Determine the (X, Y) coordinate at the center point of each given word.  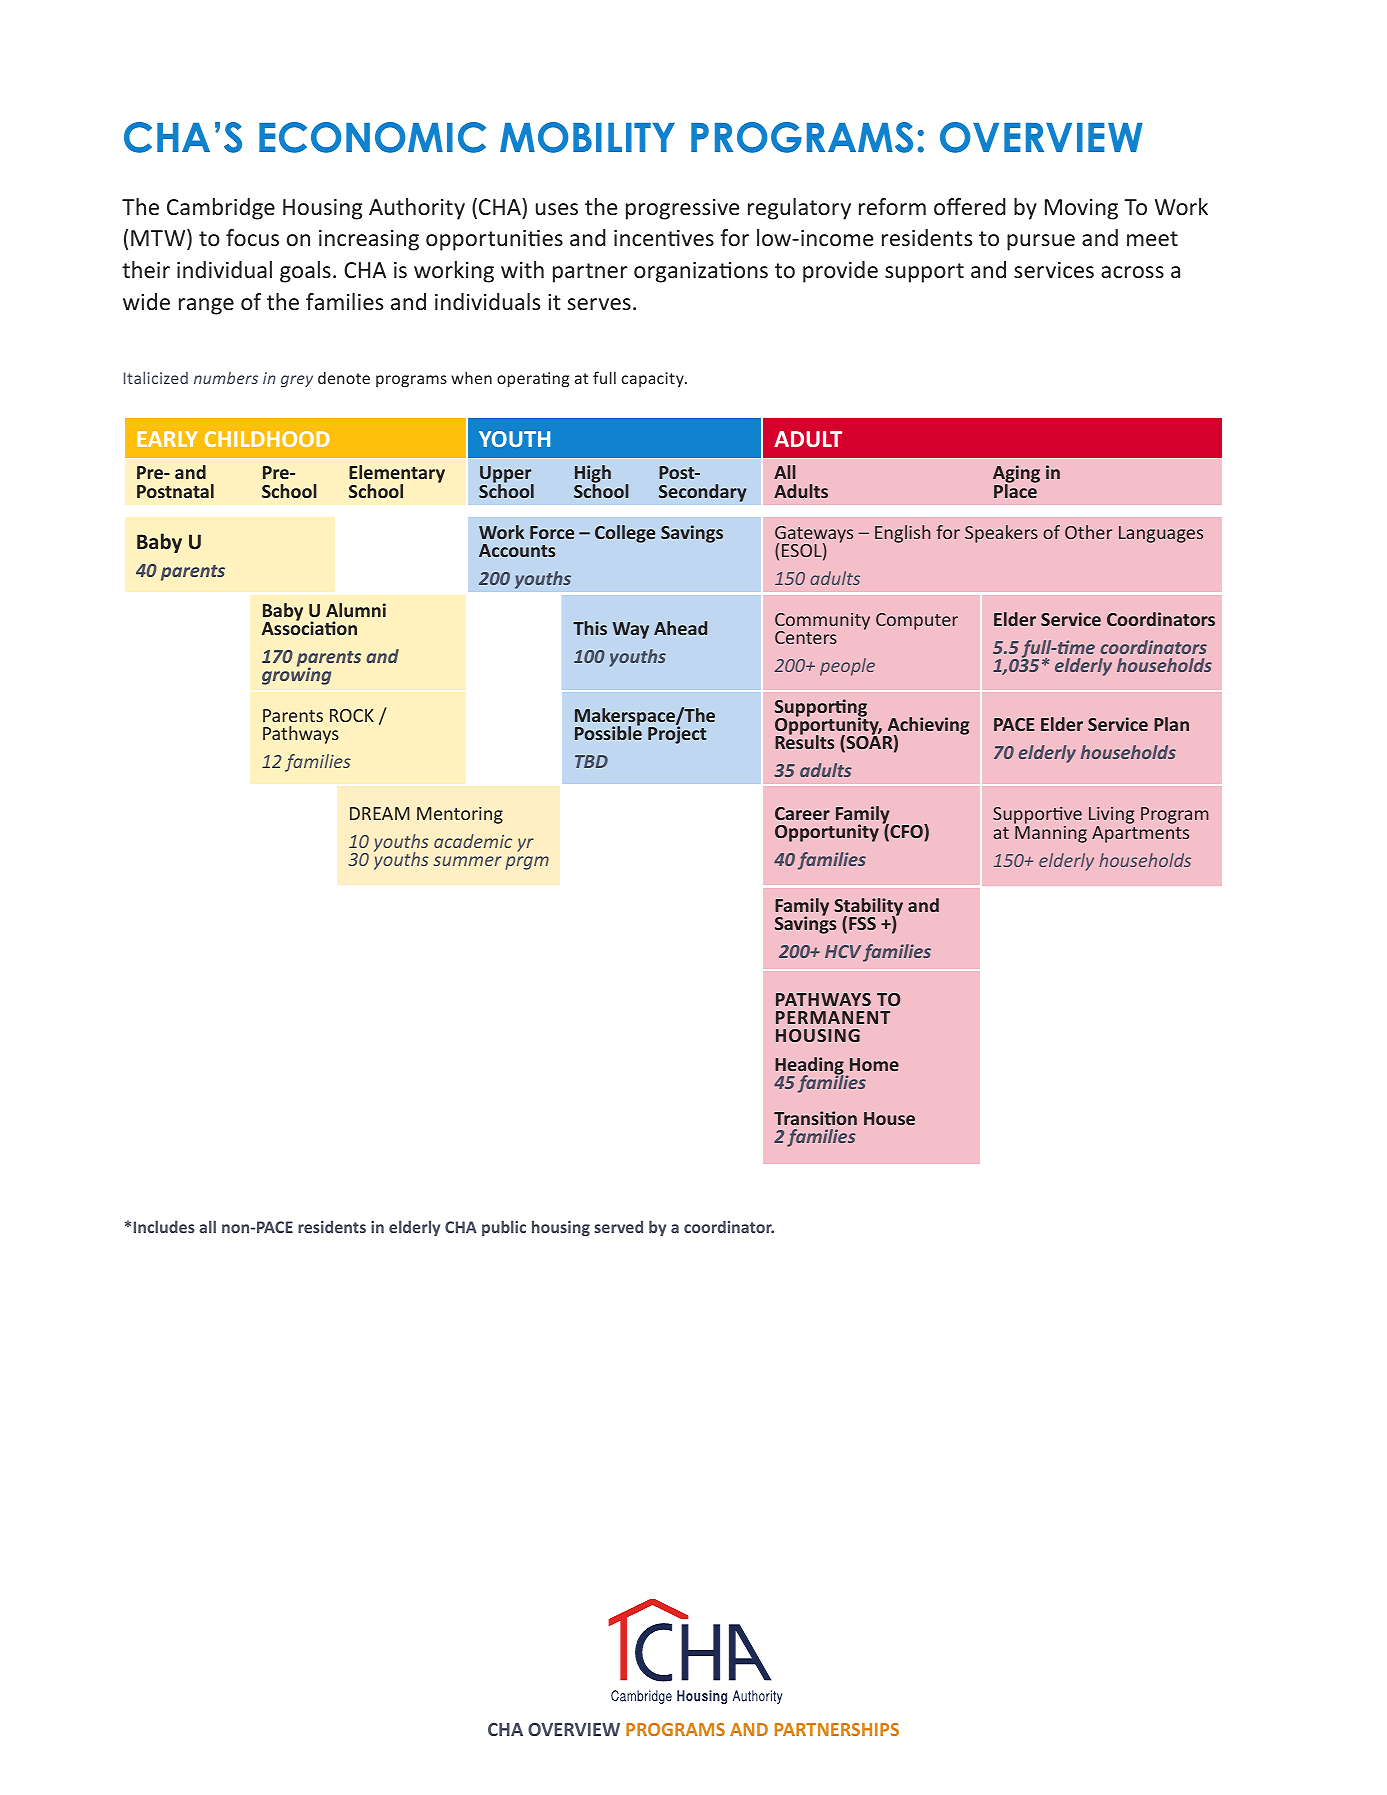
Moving (1081, 209)
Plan (1171, 724)
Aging (1016, 475)
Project (677, 735)
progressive (682, 209)
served (618, 1227)
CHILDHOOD (267, 439)
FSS (862, 923)
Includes (164, 1226)
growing (296, 675)
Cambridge (221, 209)
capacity (654, 379)
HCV (843, 951)
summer (468, 861)
